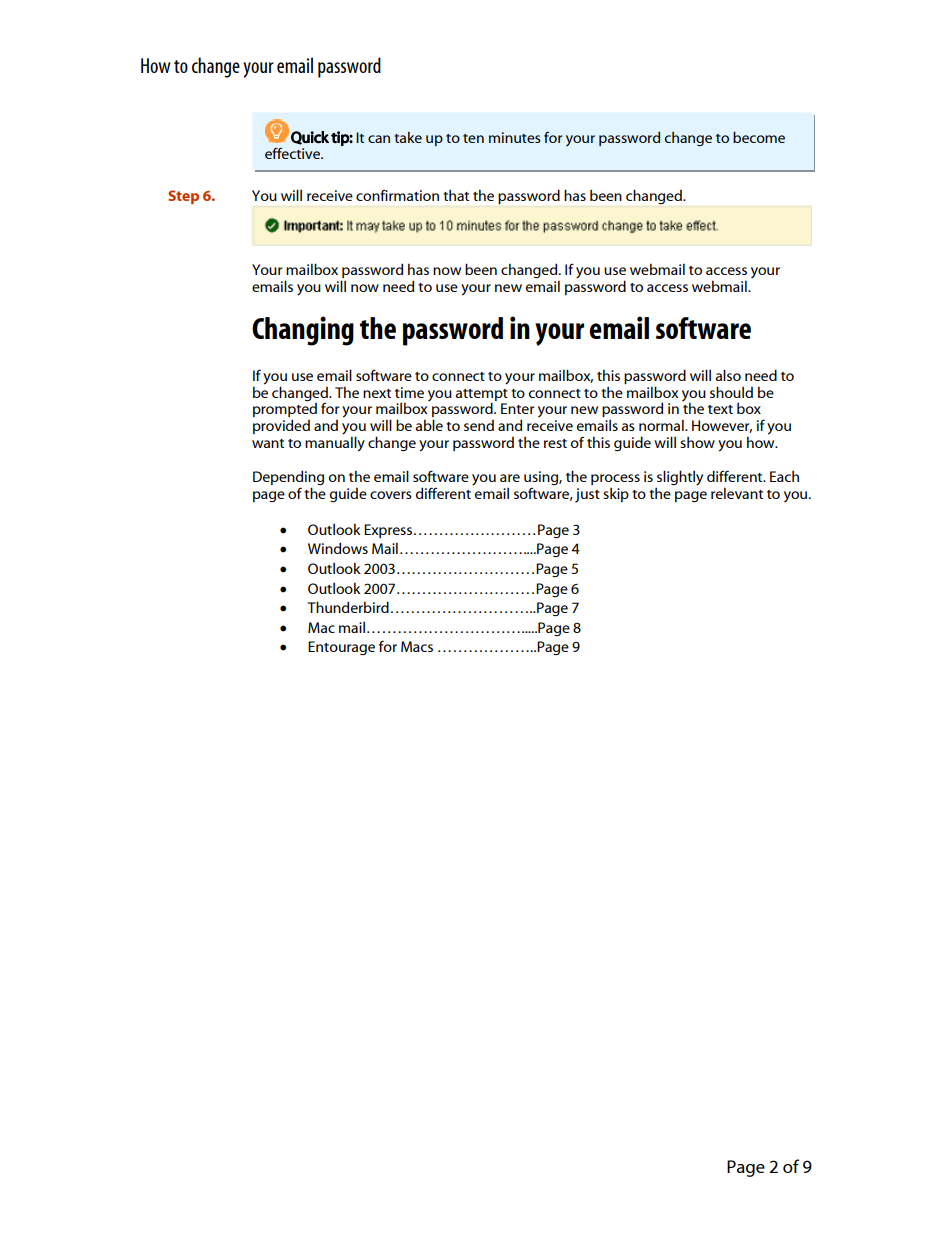 Image resolution: width=952 pixels, height=1233 pixels. What do you see at coordinates (473, 138) in the image?
I see `ten` at bounding box center [473, 138].
